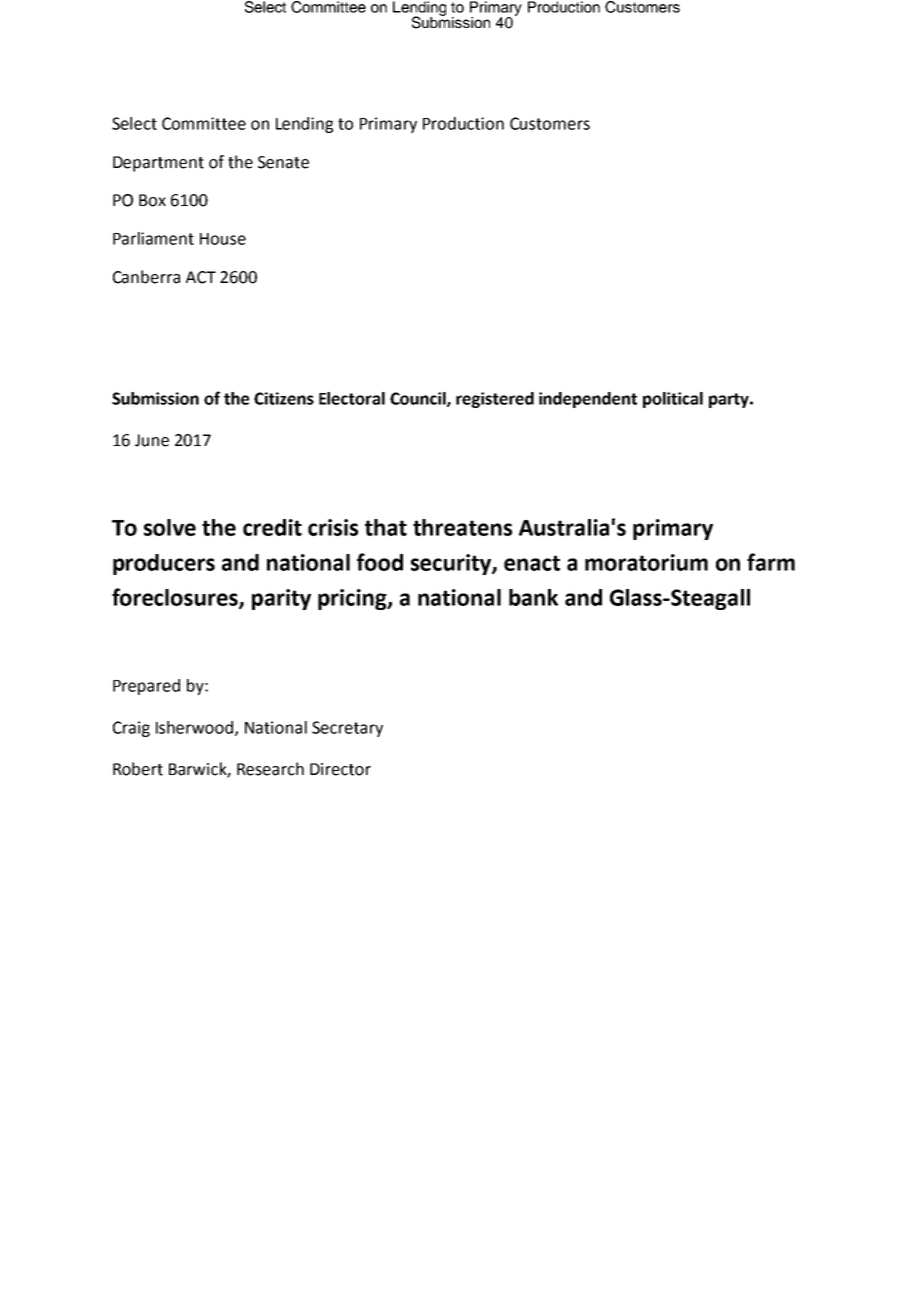 The image size is (924, 1308). Describe the element at coordinates (152, 440) in the image. I see `June` at that location.
